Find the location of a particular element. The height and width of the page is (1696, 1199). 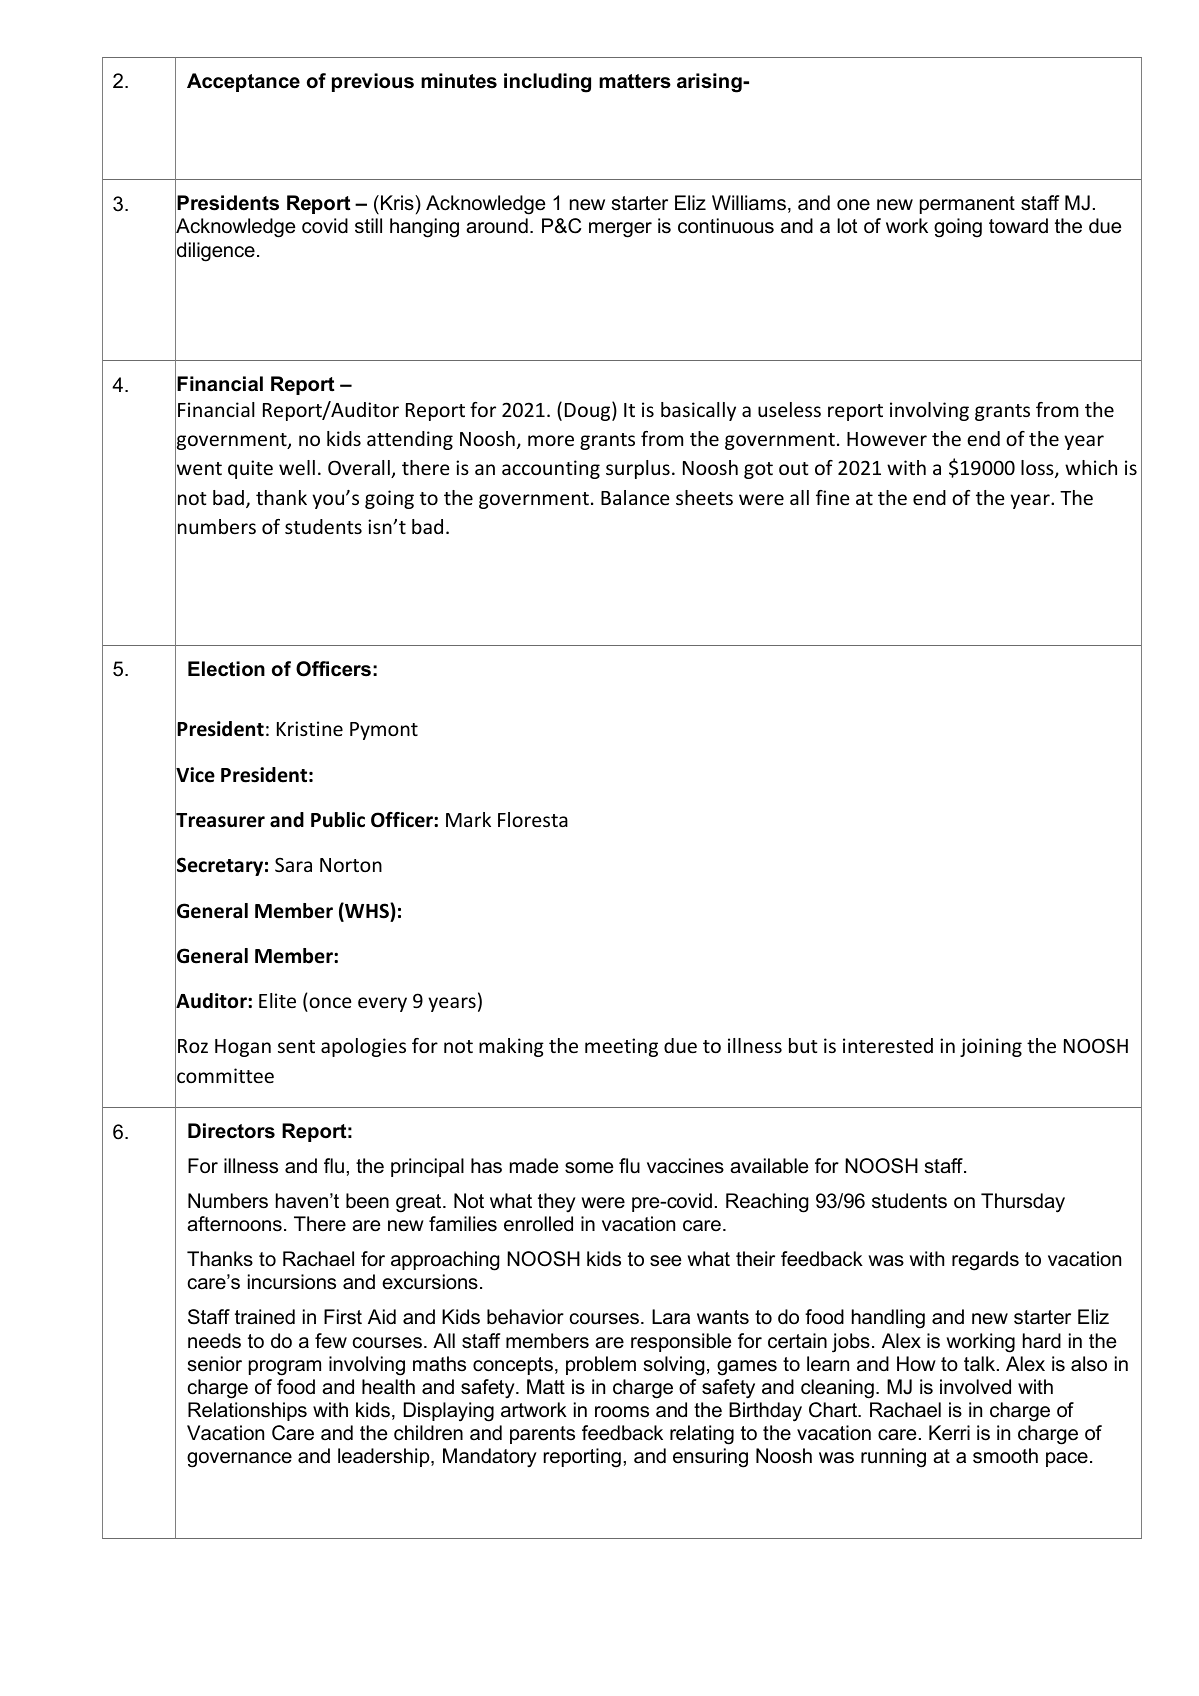

Relationships is located at coordinates (247, 1411).
